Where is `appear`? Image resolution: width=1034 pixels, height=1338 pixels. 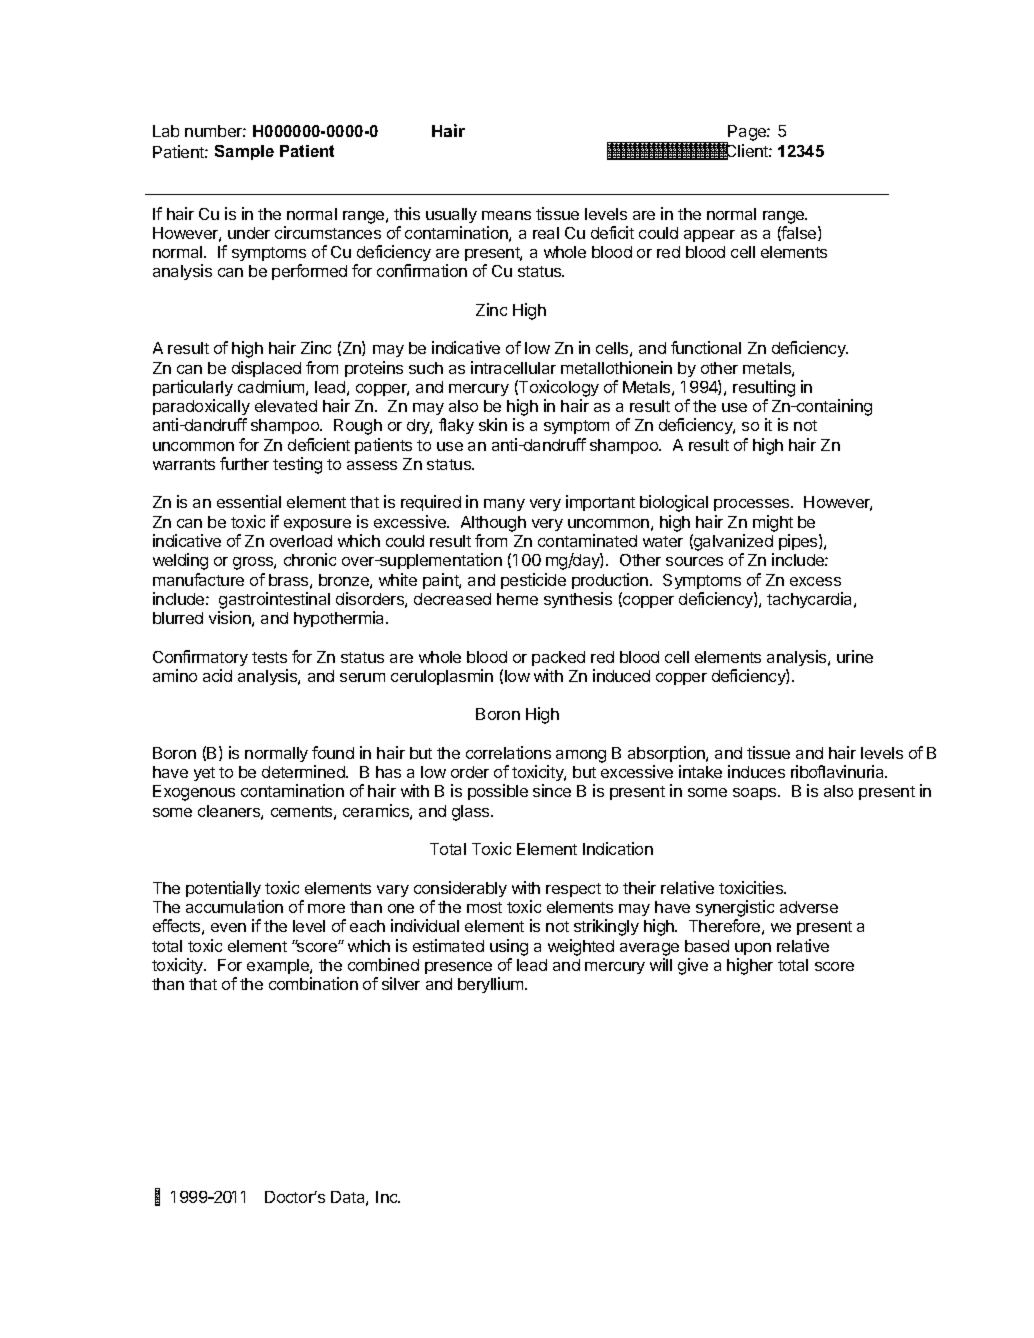
appear is located at coordinates (709, 236).
